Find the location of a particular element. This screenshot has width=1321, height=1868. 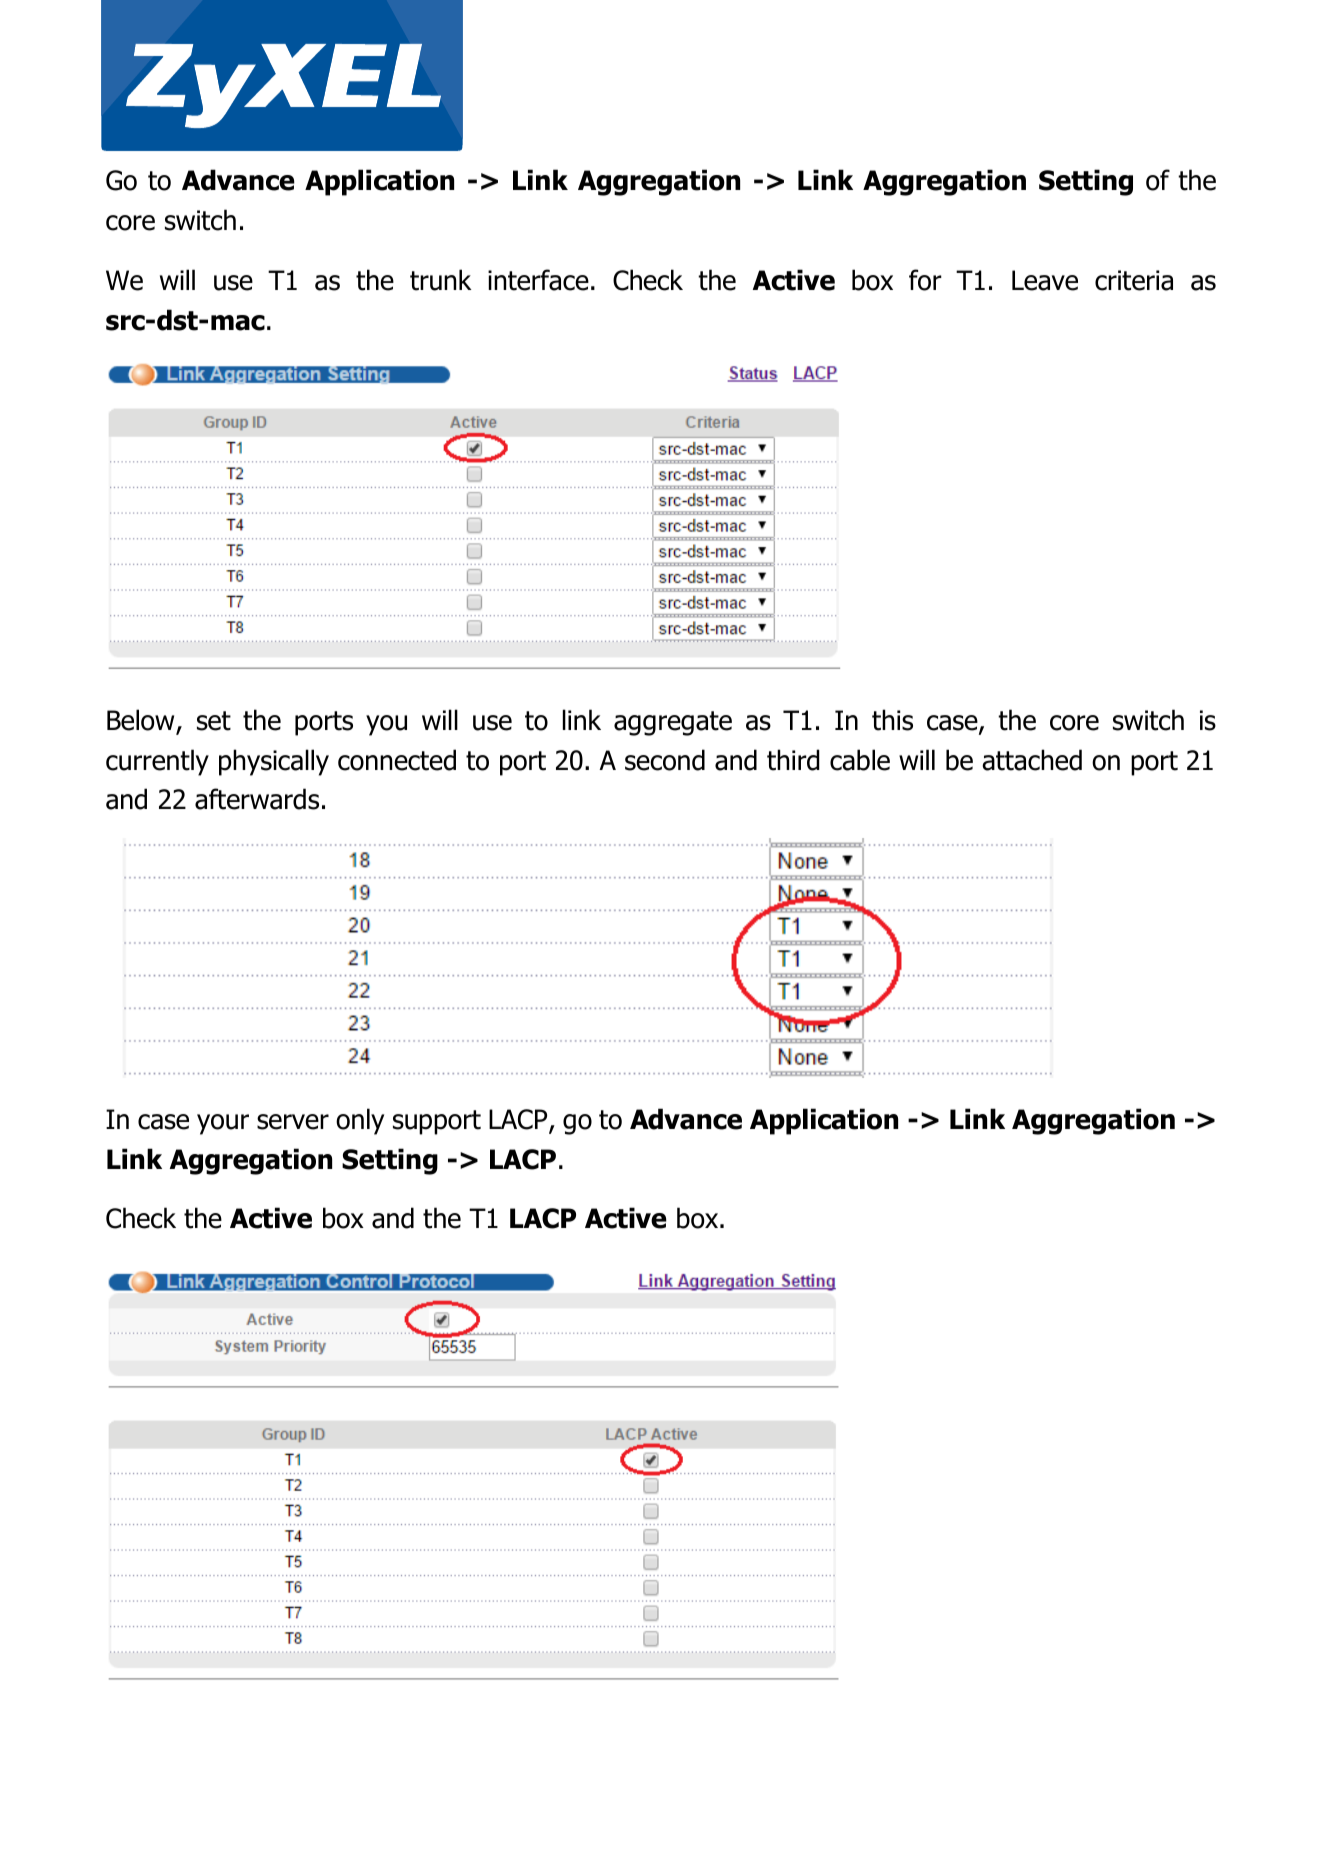

interface is located at coordinates (538, 280).
